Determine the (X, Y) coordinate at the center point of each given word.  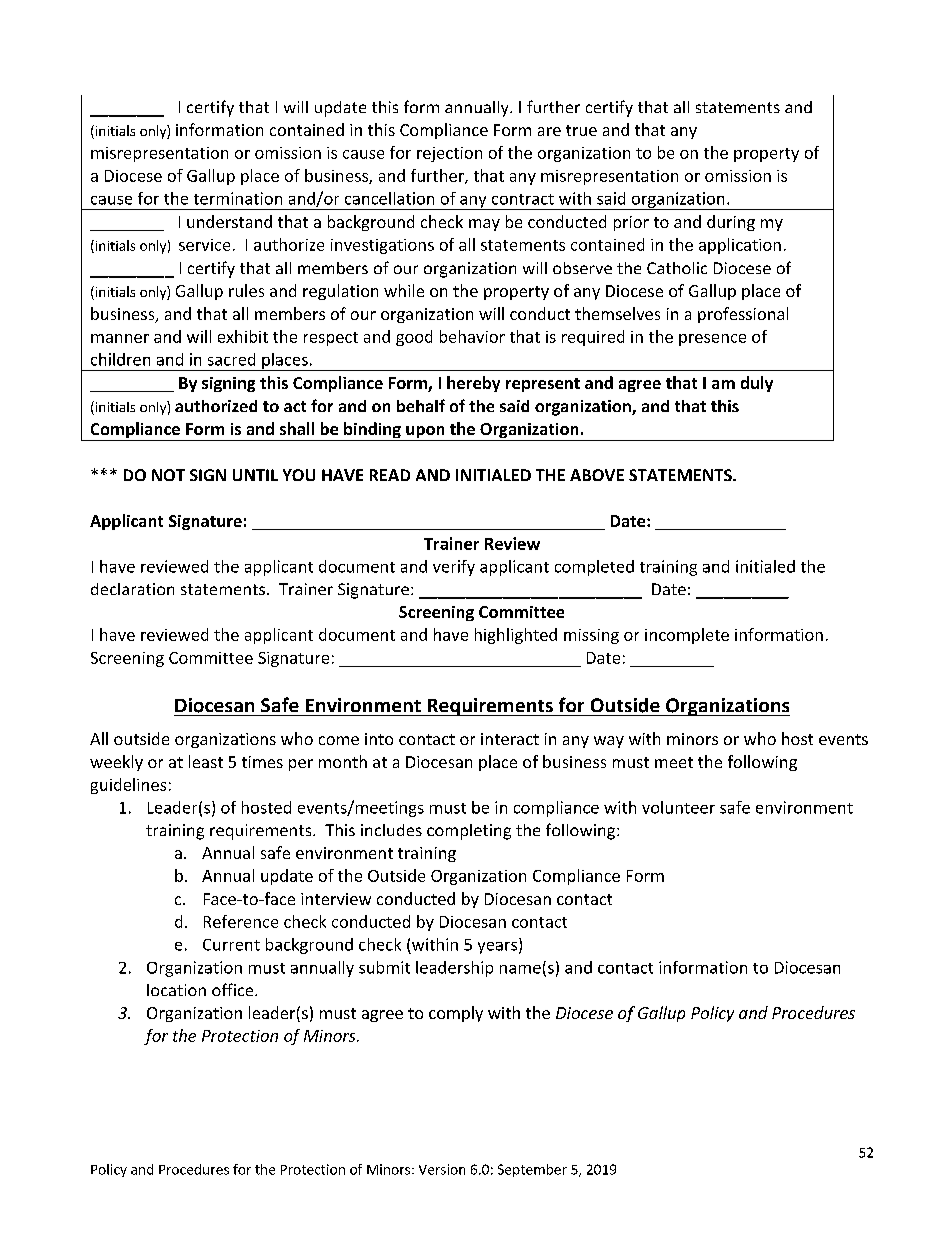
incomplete (687, 636)
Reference (241, 921)
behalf (421, 405)
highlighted (516, 636)
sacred (231, 359)
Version (442, 1169)
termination (238, 198)
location (176, 990)
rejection (449, 154)
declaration (132, 589)
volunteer (678, 807)
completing (469, 832)
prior (631, 223)
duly (757, 384)
